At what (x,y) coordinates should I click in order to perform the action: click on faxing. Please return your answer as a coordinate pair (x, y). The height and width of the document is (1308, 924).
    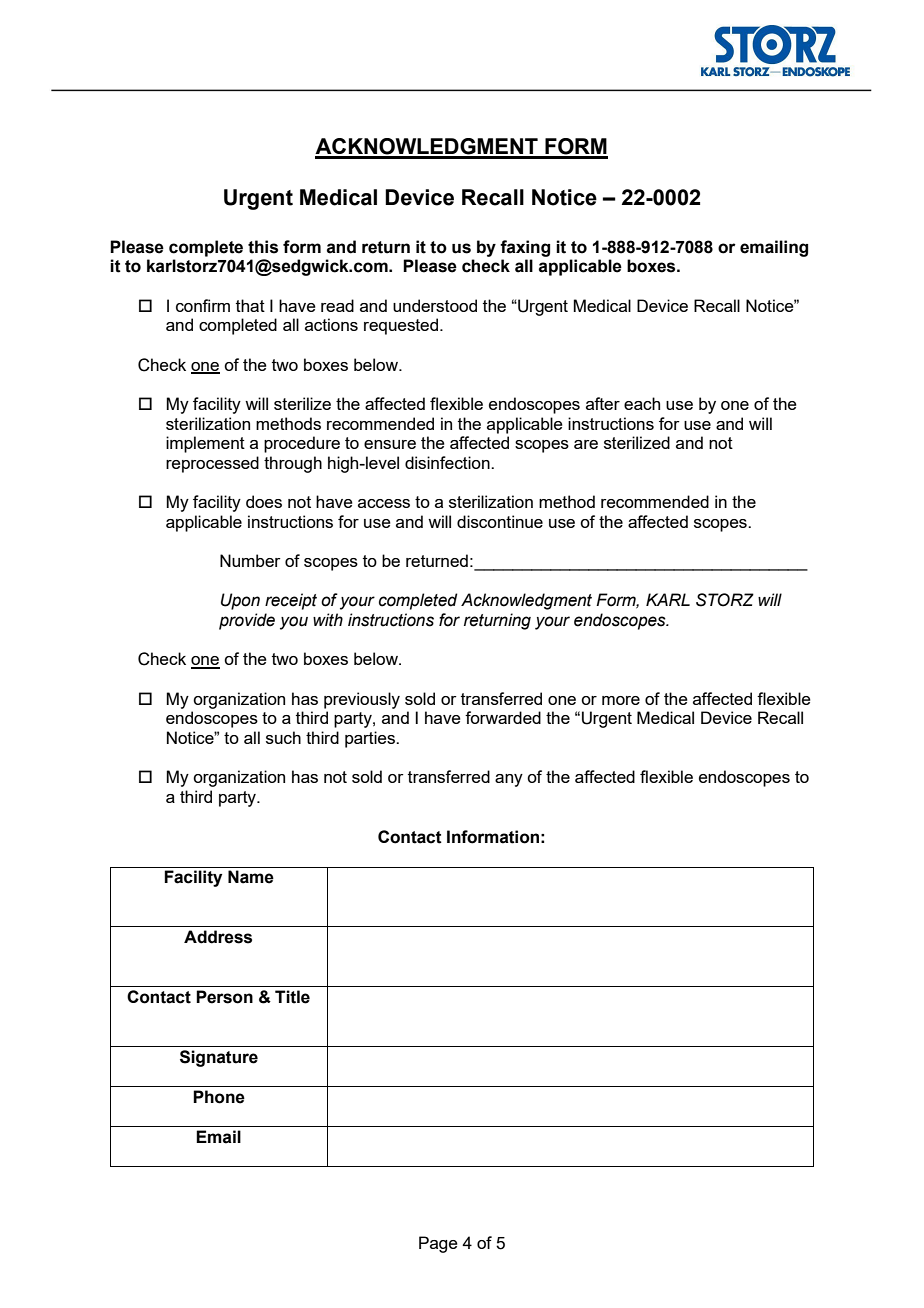
    Looking at the image, I should click on (525, 248).
